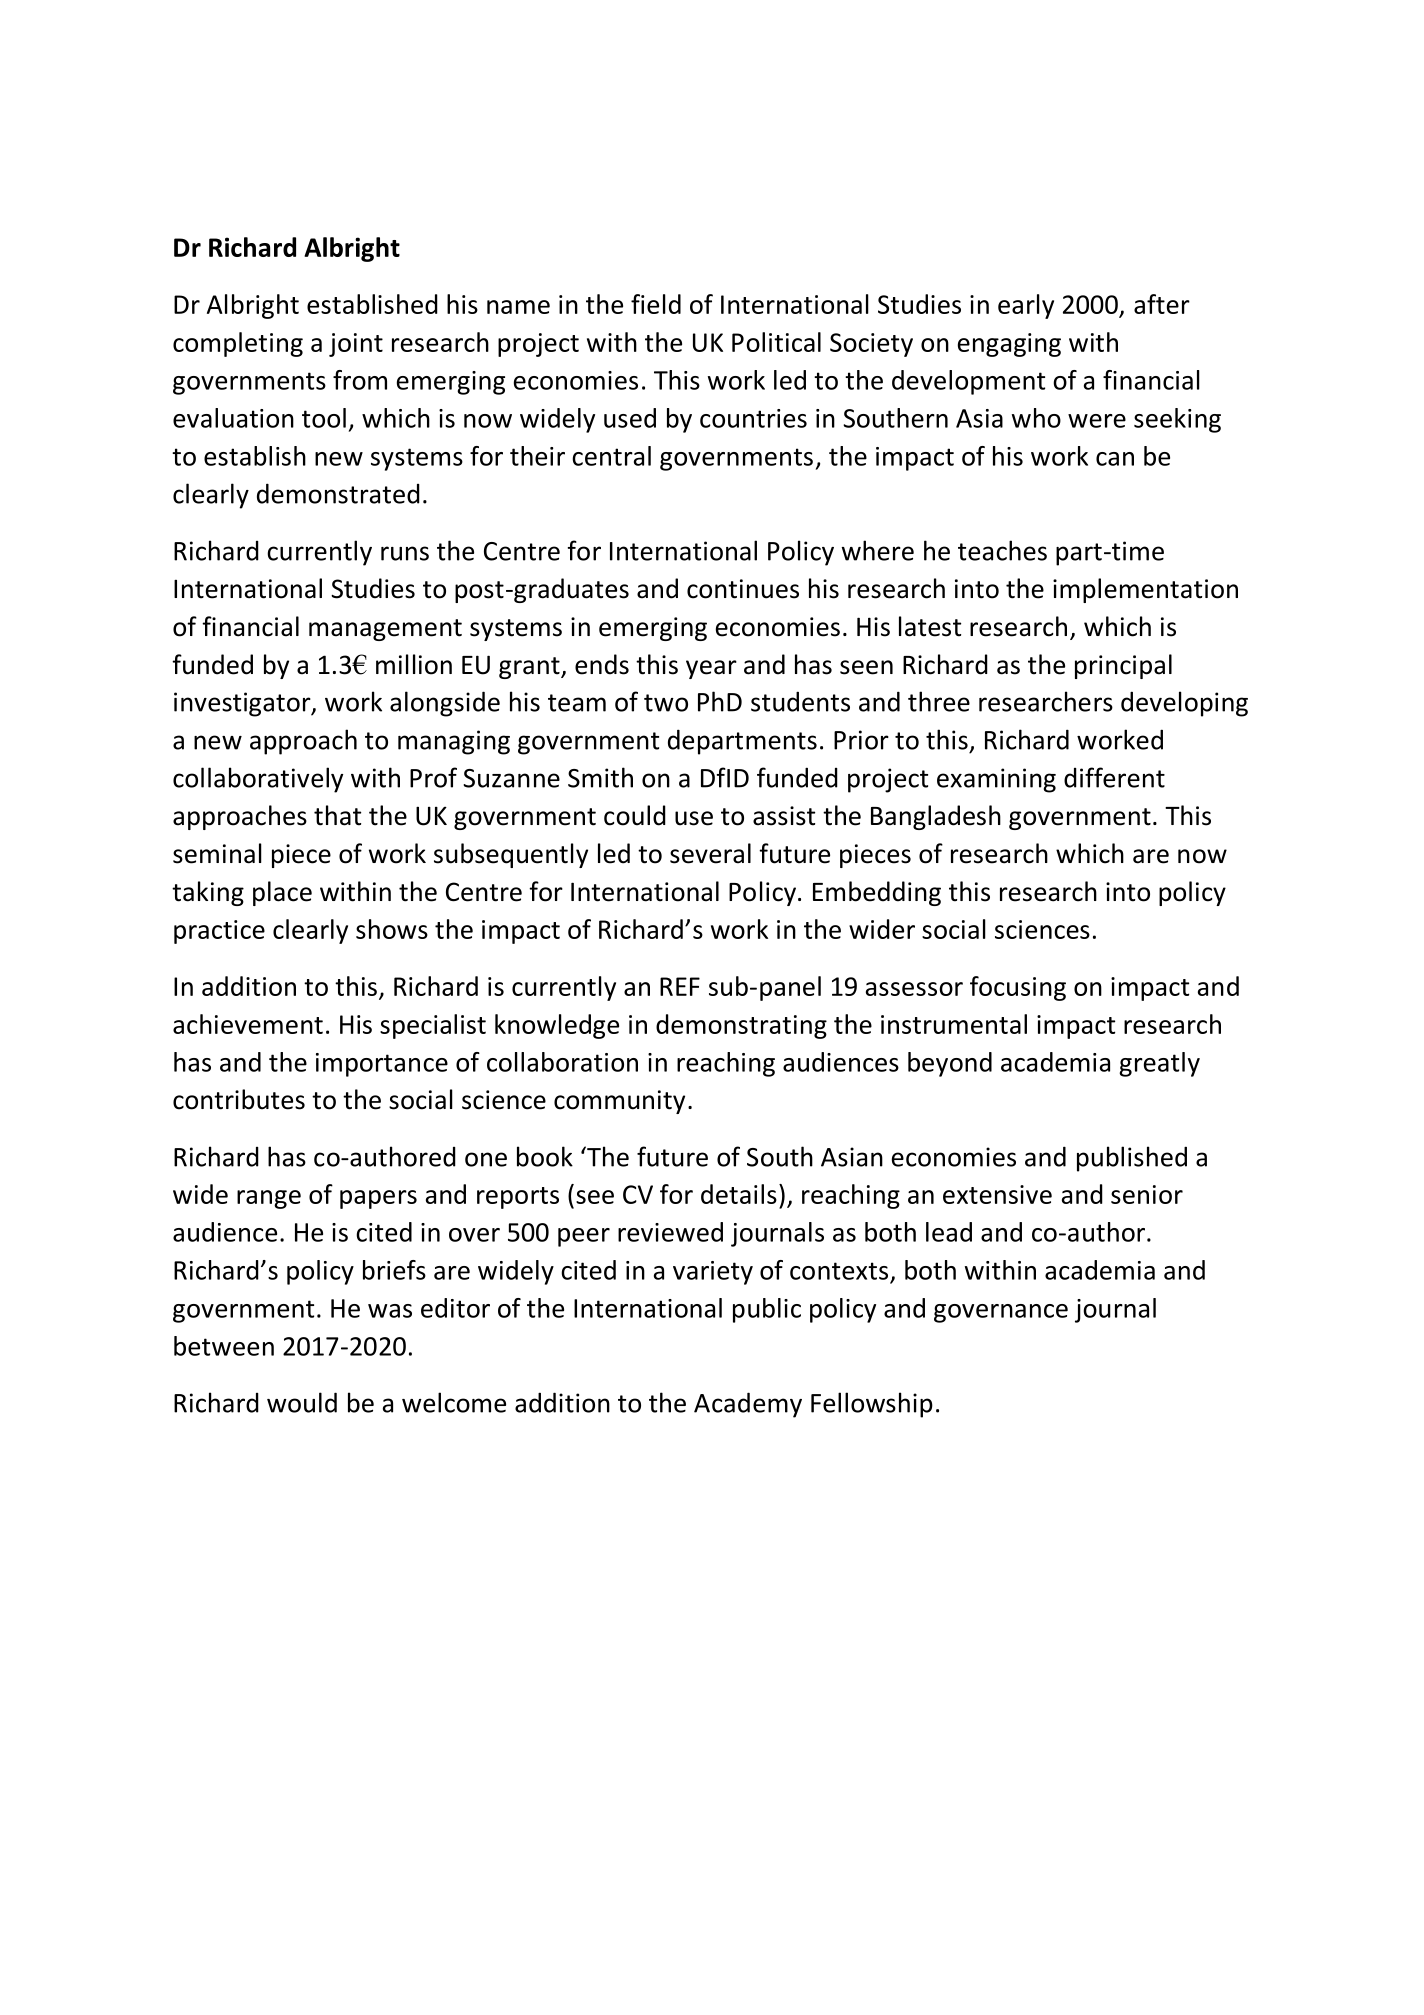 This page has width=1424, height=2015. Describe the element at coordinates (656, 304) in the page. I see `field` at that location.
